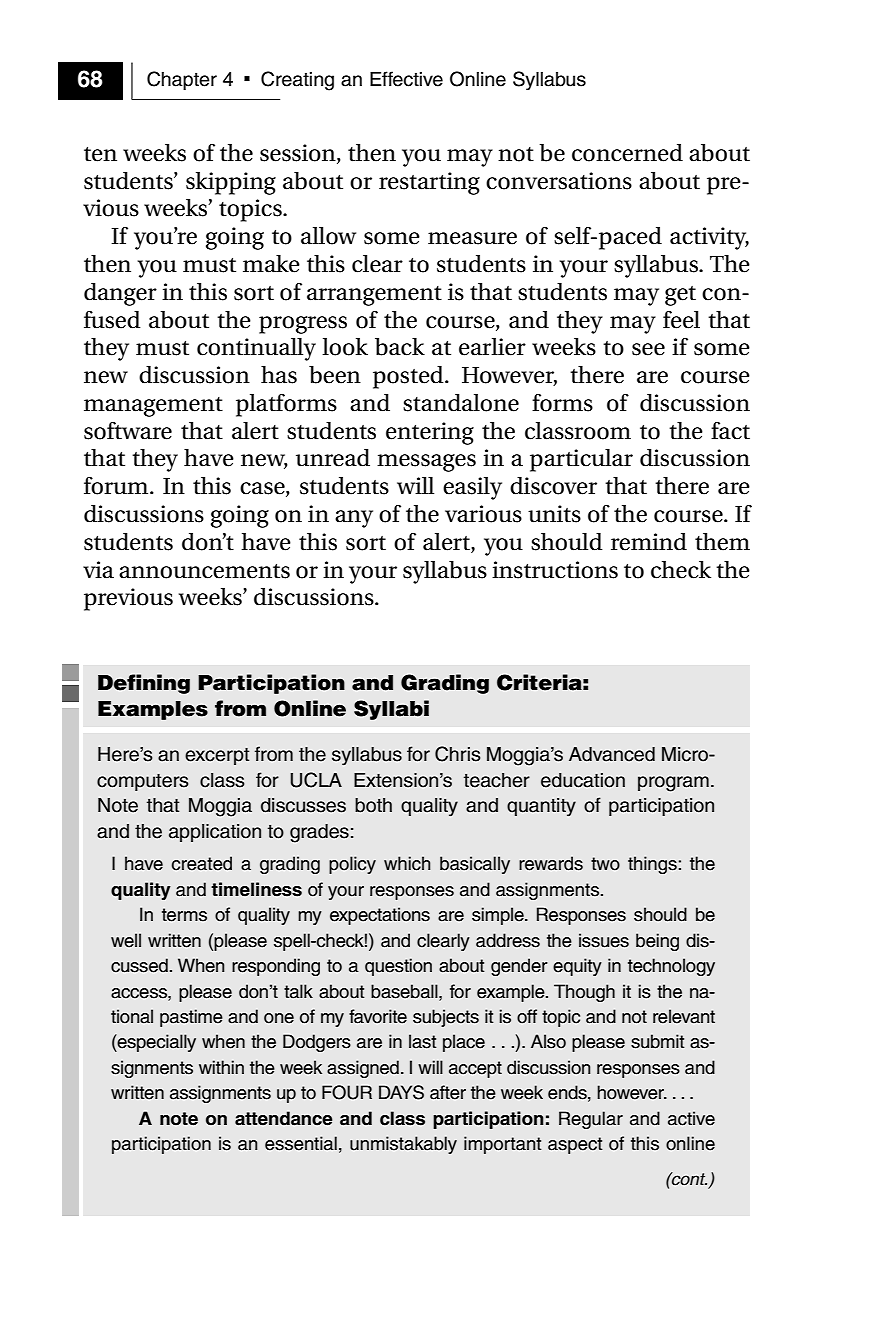  Describe the element at coordinates (182, 80) in the image. I see `Chapter` at that location.
